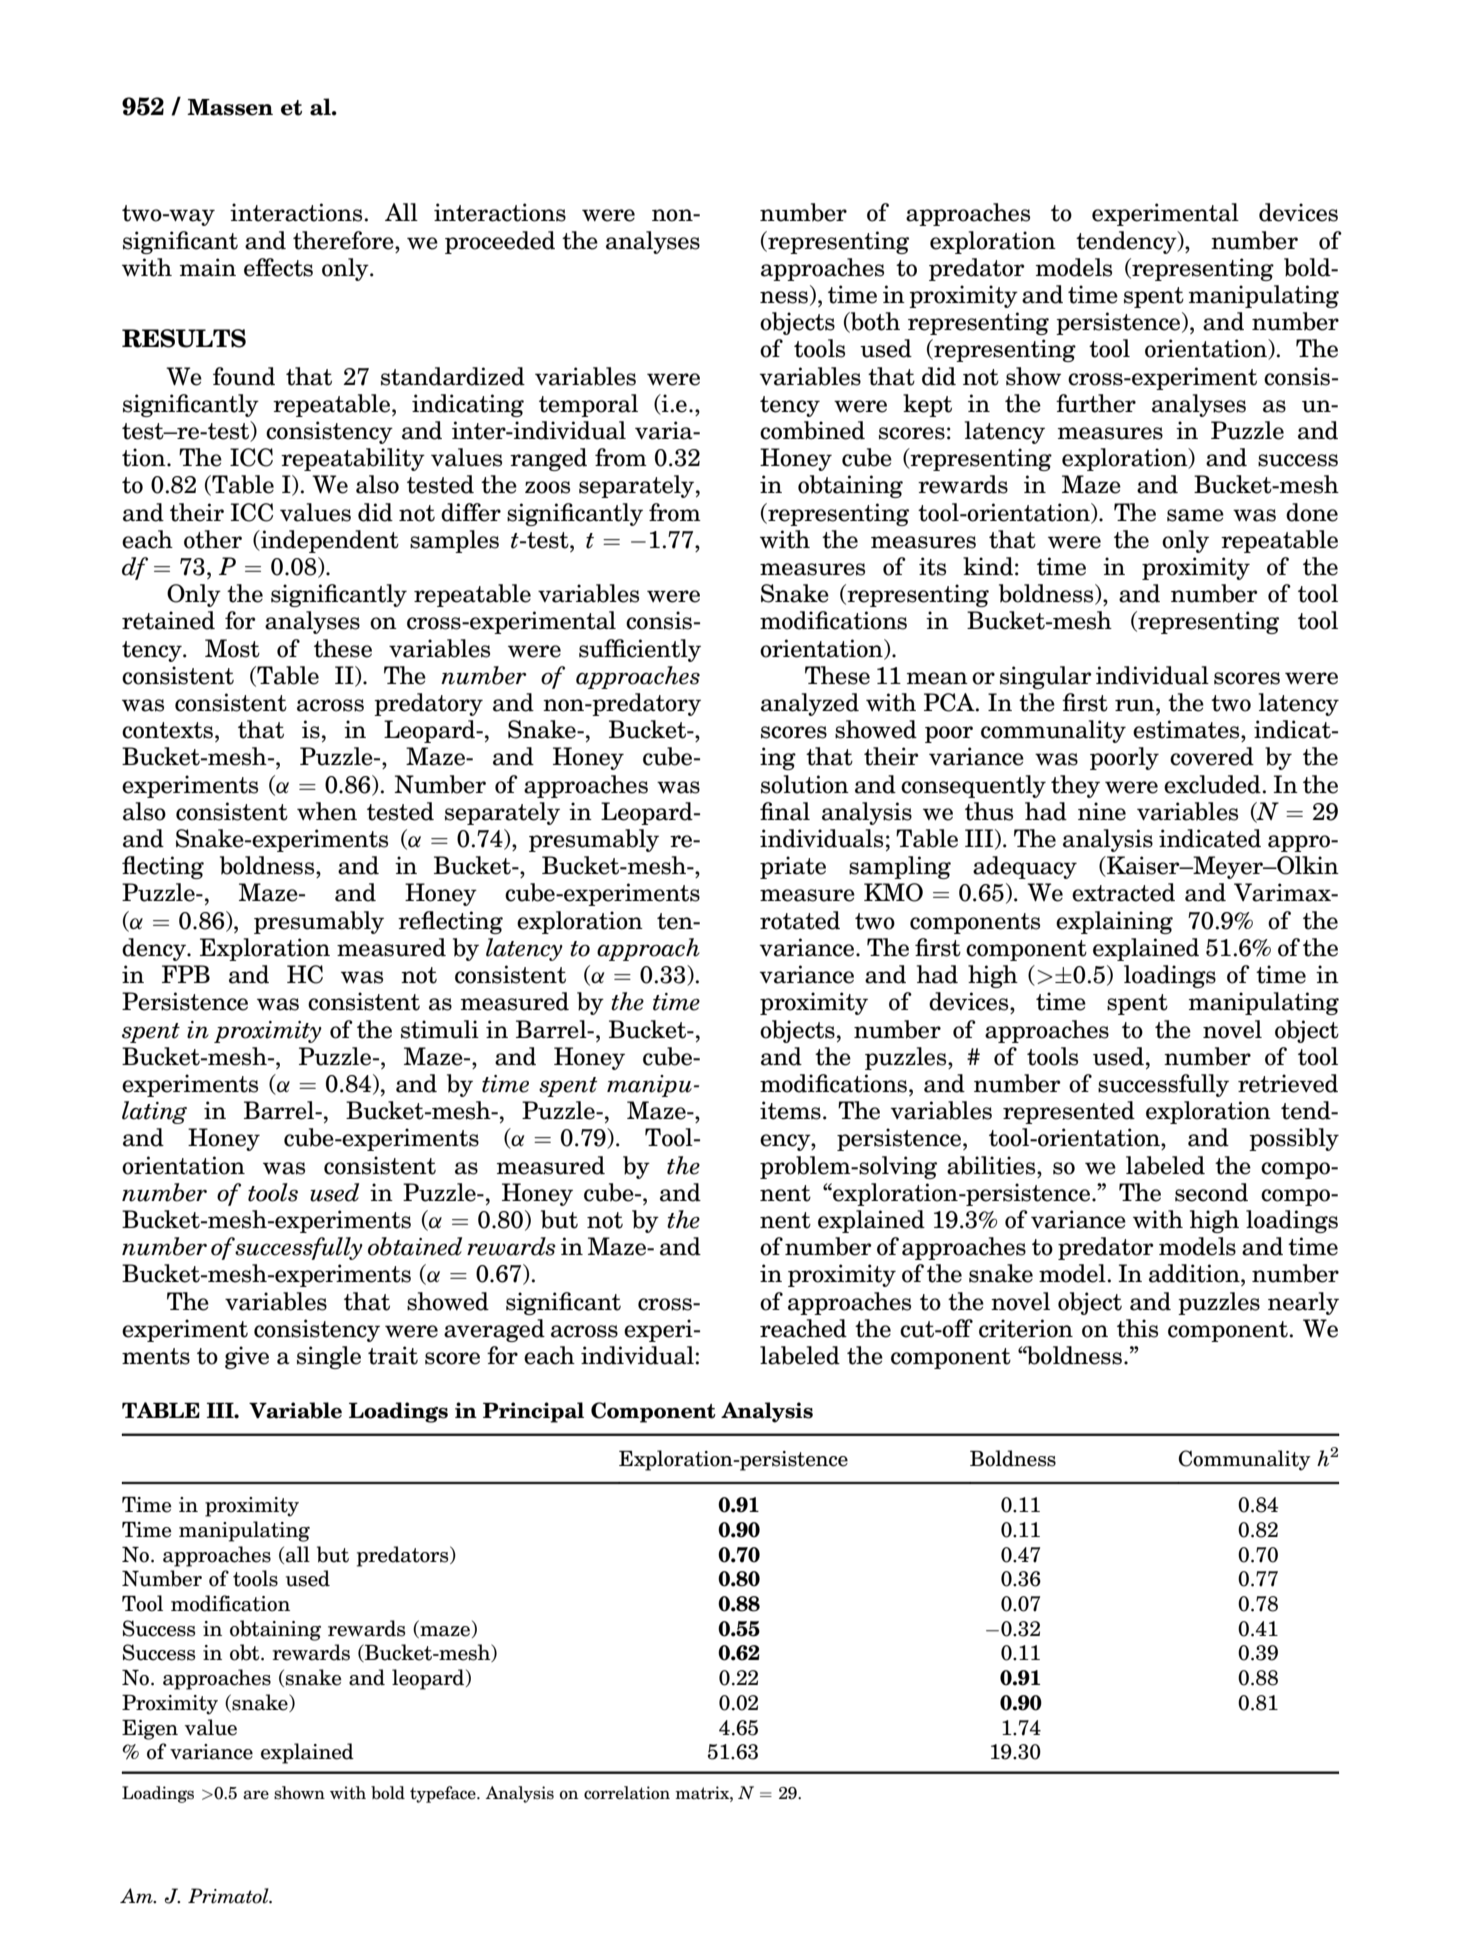 The width and height of the image is (1472, 1956). Describe the element at coordinates (1096, 403) in the image. I see `further` at that location.
